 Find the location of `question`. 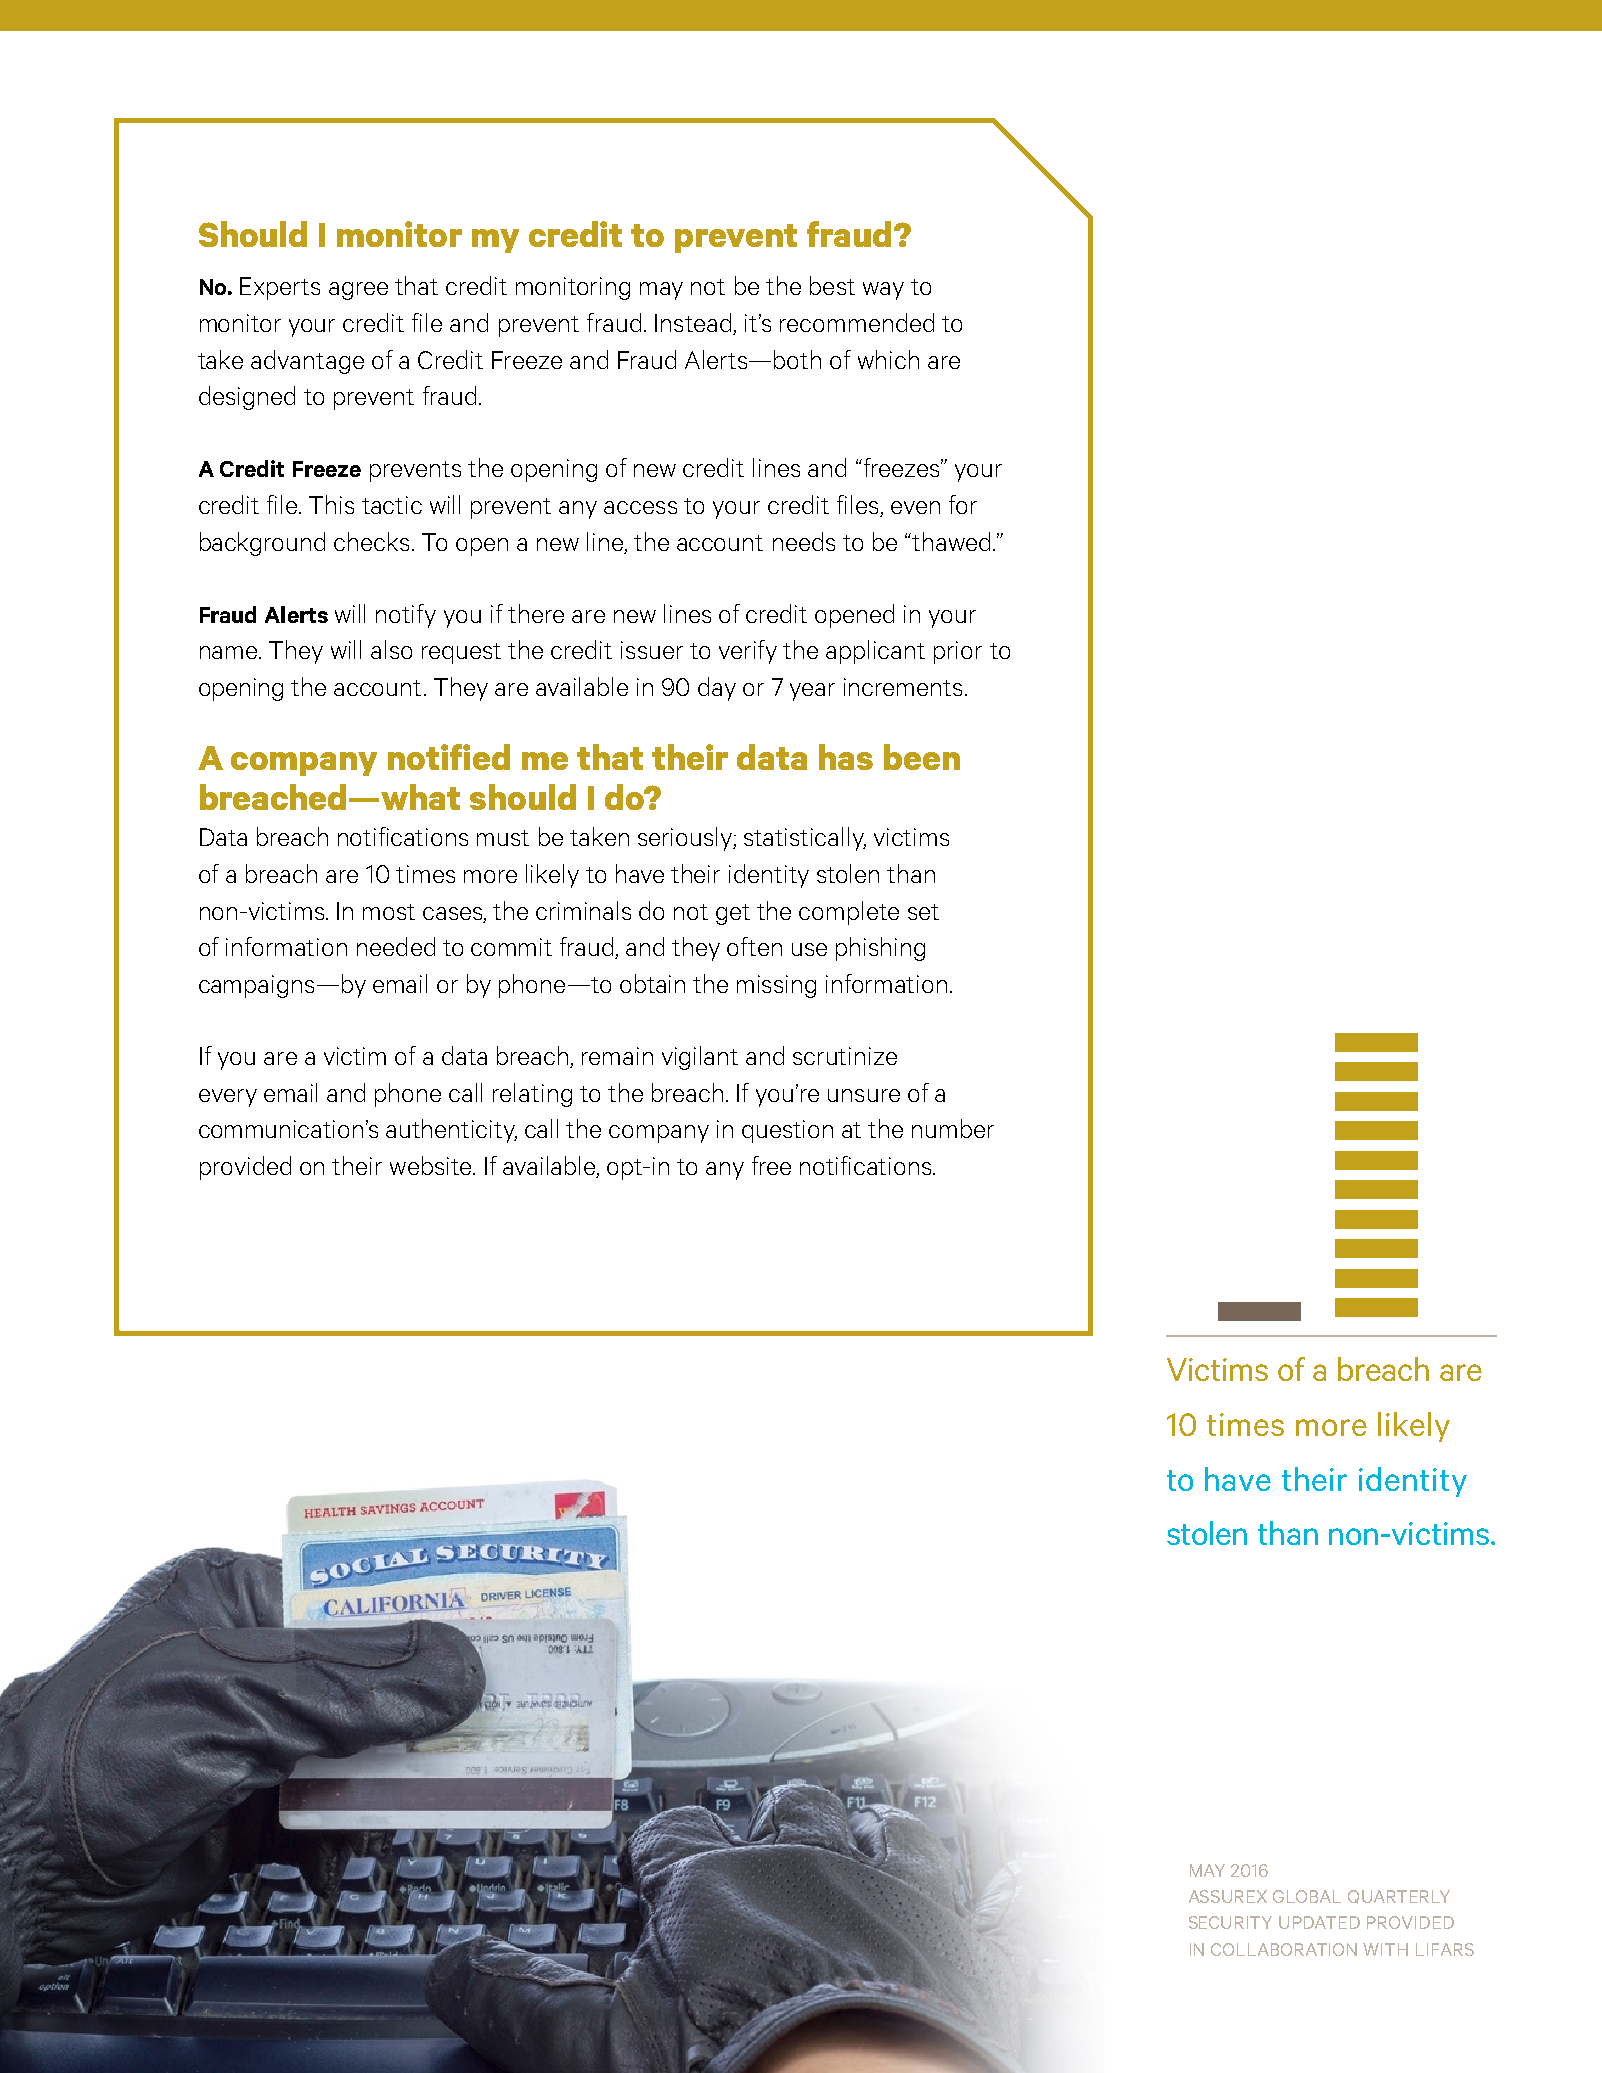

question is located at coordinates (787, 1131).
